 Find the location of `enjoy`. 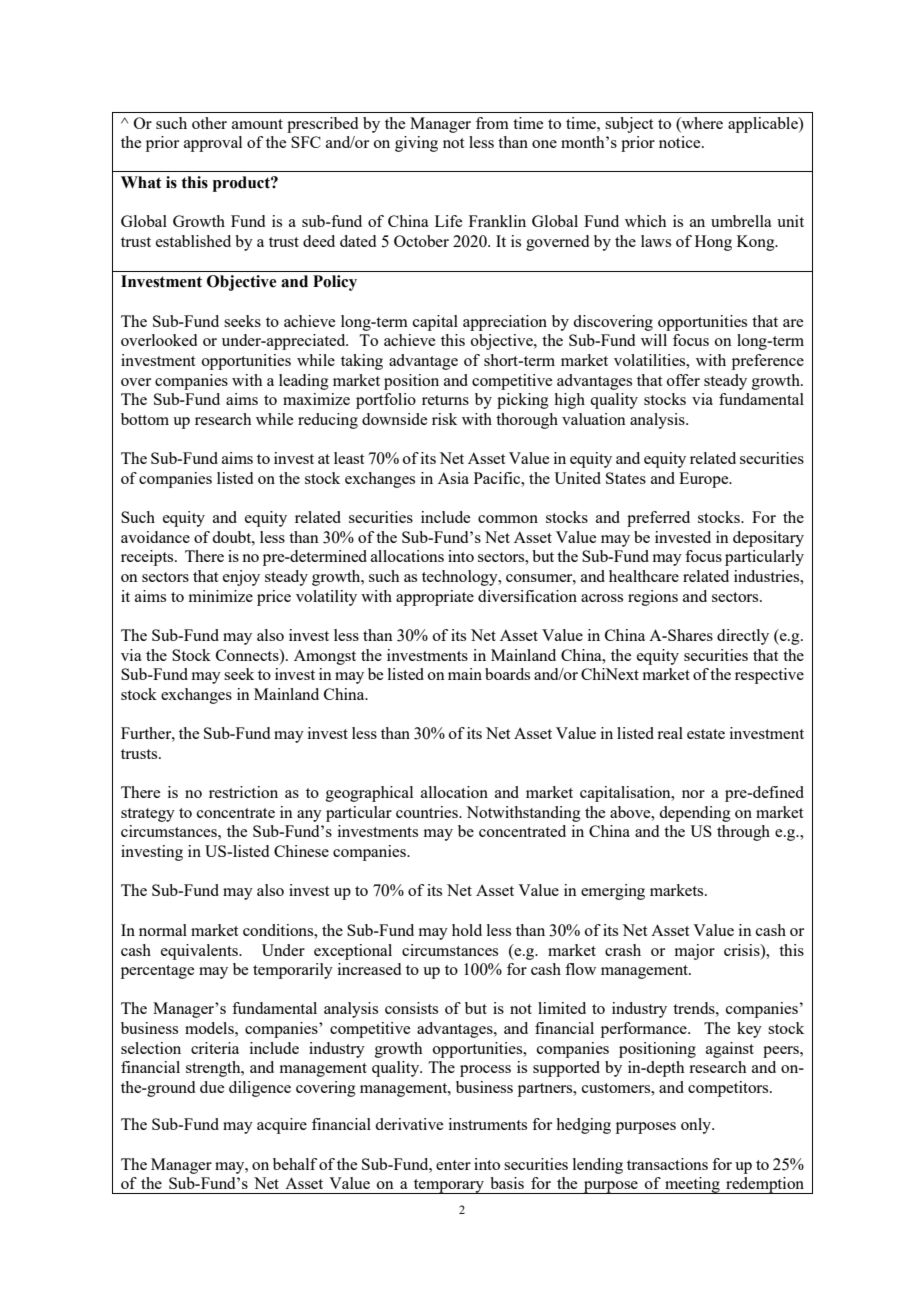

enjoy is located at coordinates (241, 578).
